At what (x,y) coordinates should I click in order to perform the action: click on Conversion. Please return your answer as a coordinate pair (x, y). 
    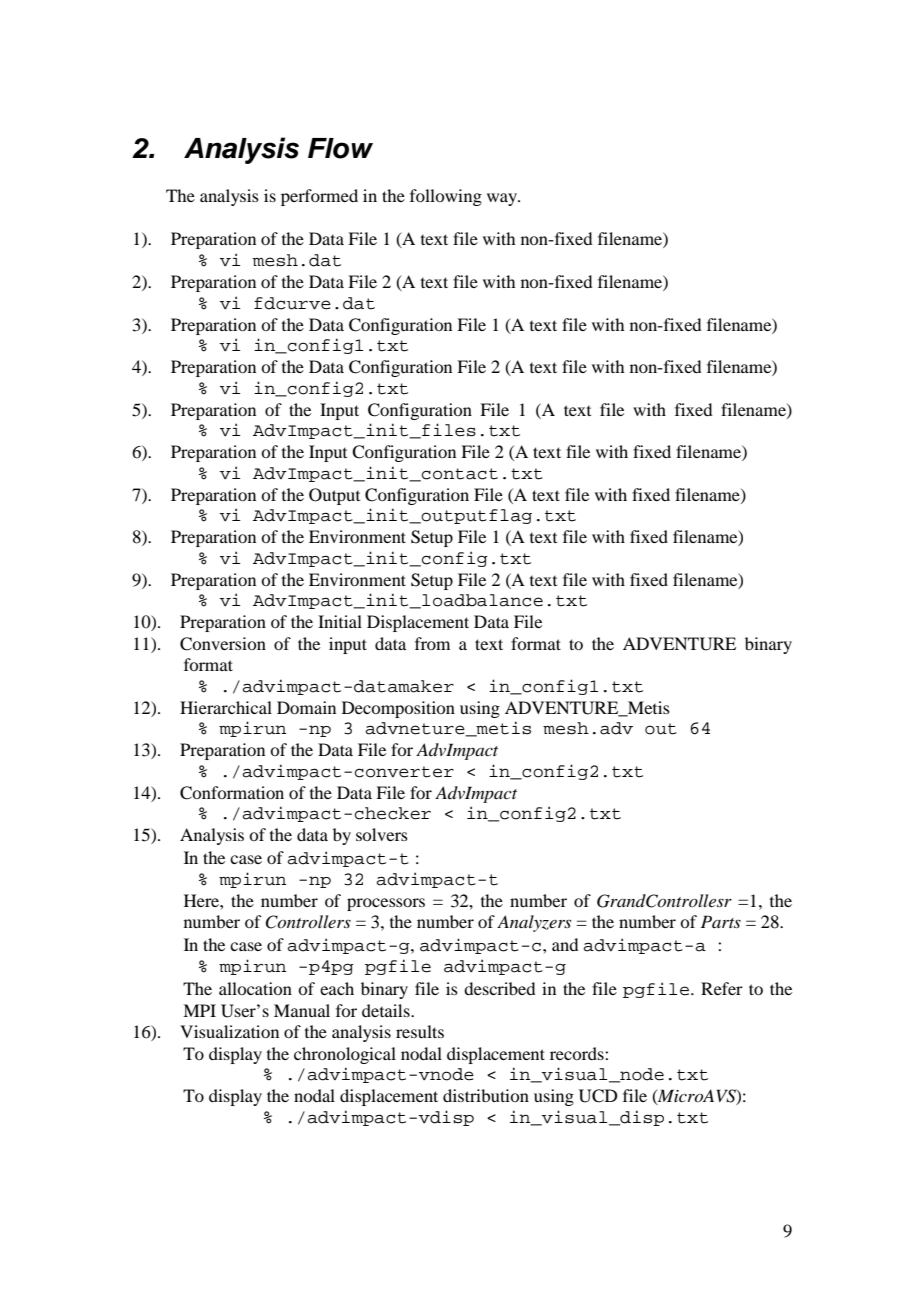
    Looking at the image, I should click on (223, 644).
